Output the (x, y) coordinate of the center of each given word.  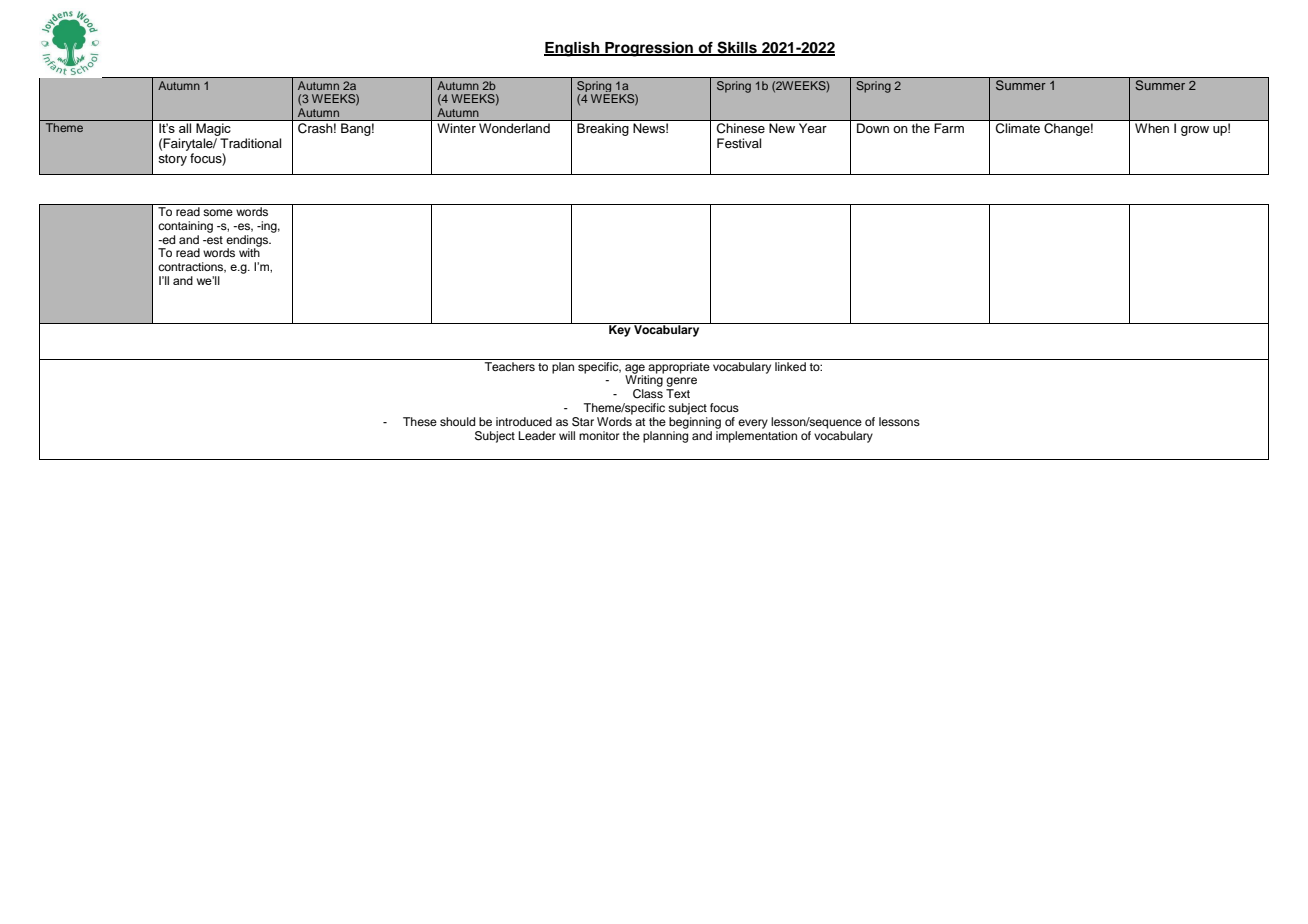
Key (620, 330)
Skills (737, 48)
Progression (649, 49)
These (420, 421)
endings (248, 242)
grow (1195, 131)
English (573, 49)
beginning (695, 423)
